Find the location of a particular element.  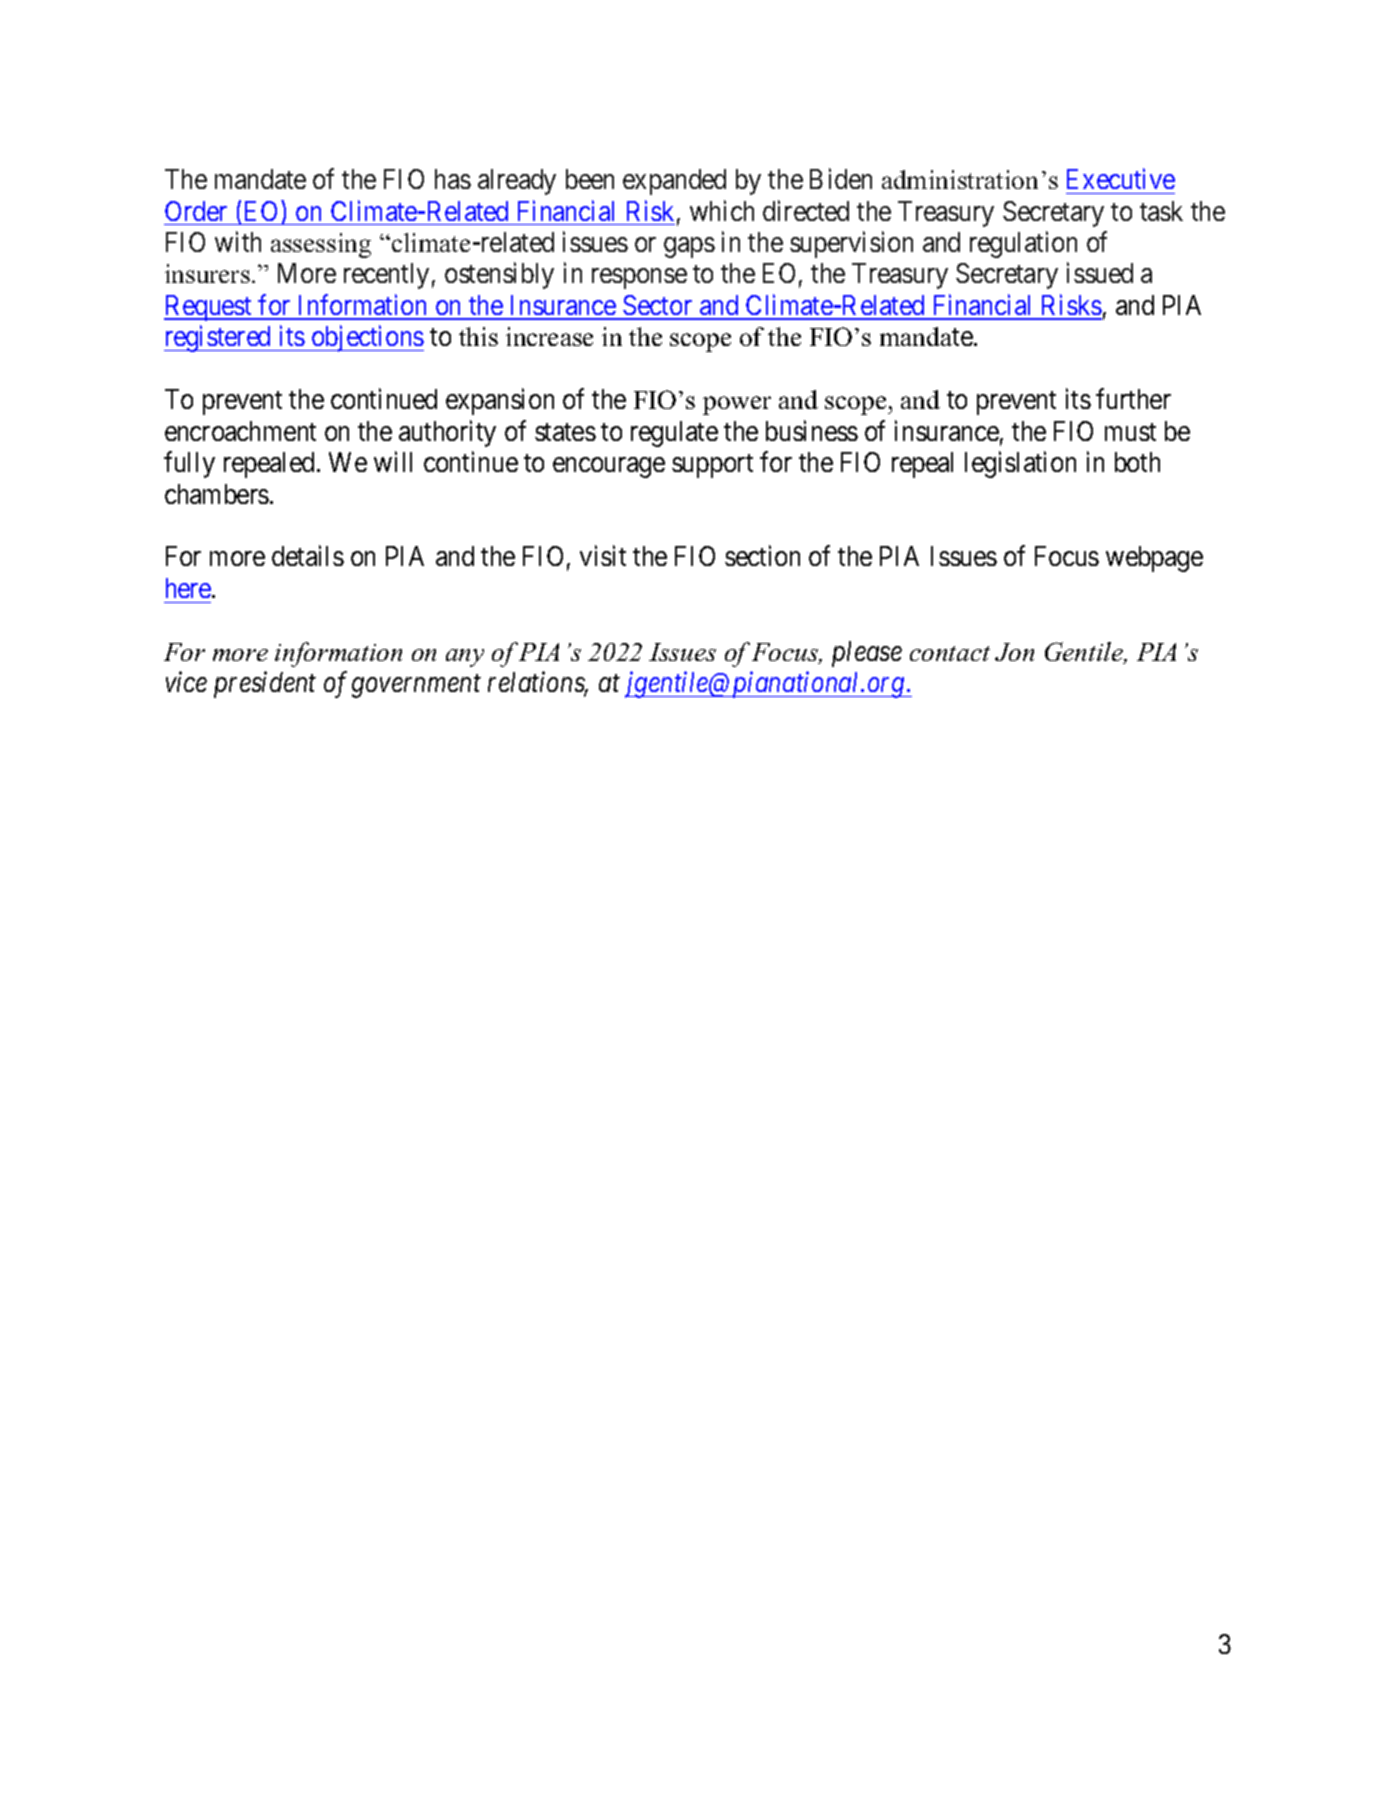

Order is located at coordinates (196, 211).
